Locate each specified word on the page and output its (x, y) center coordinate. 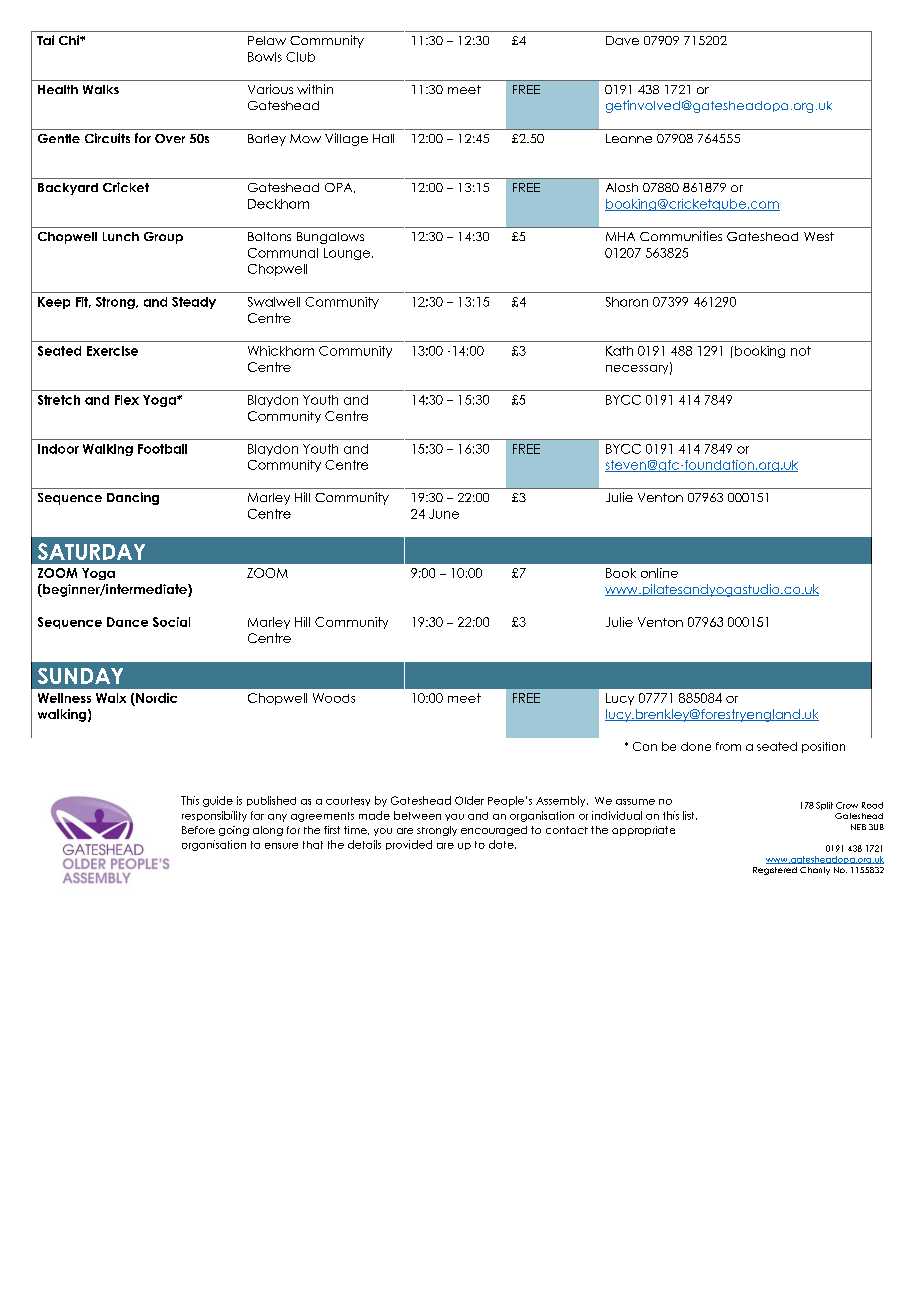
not (801, 351)
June (444, 514)
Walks (101, 89)
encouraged (494, 831)
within (315, 89)
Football (162, 449)
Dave (622, 40)
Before (198, 830)
